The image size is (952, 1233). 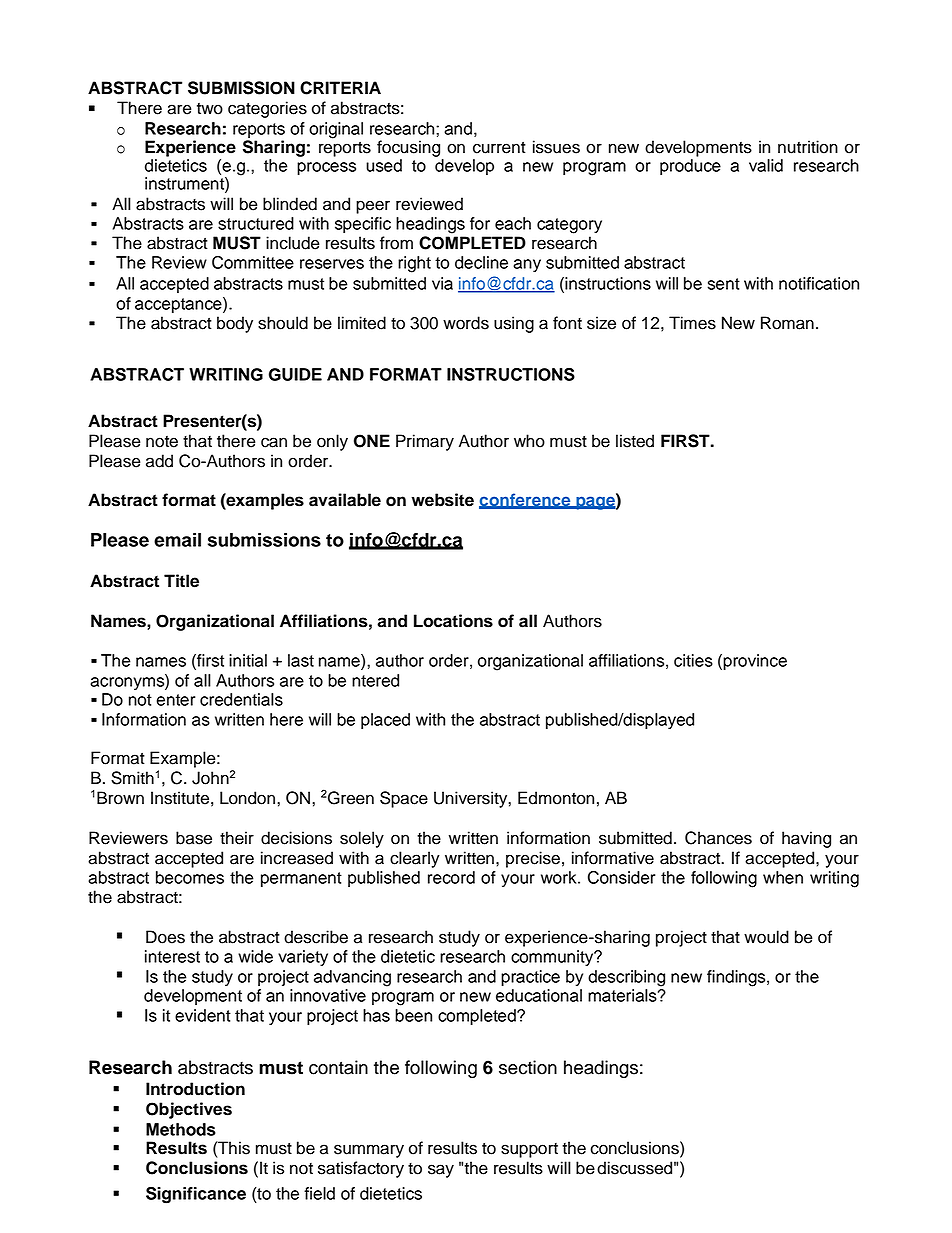 I want to click on cities, so click(x=693, y=660).
